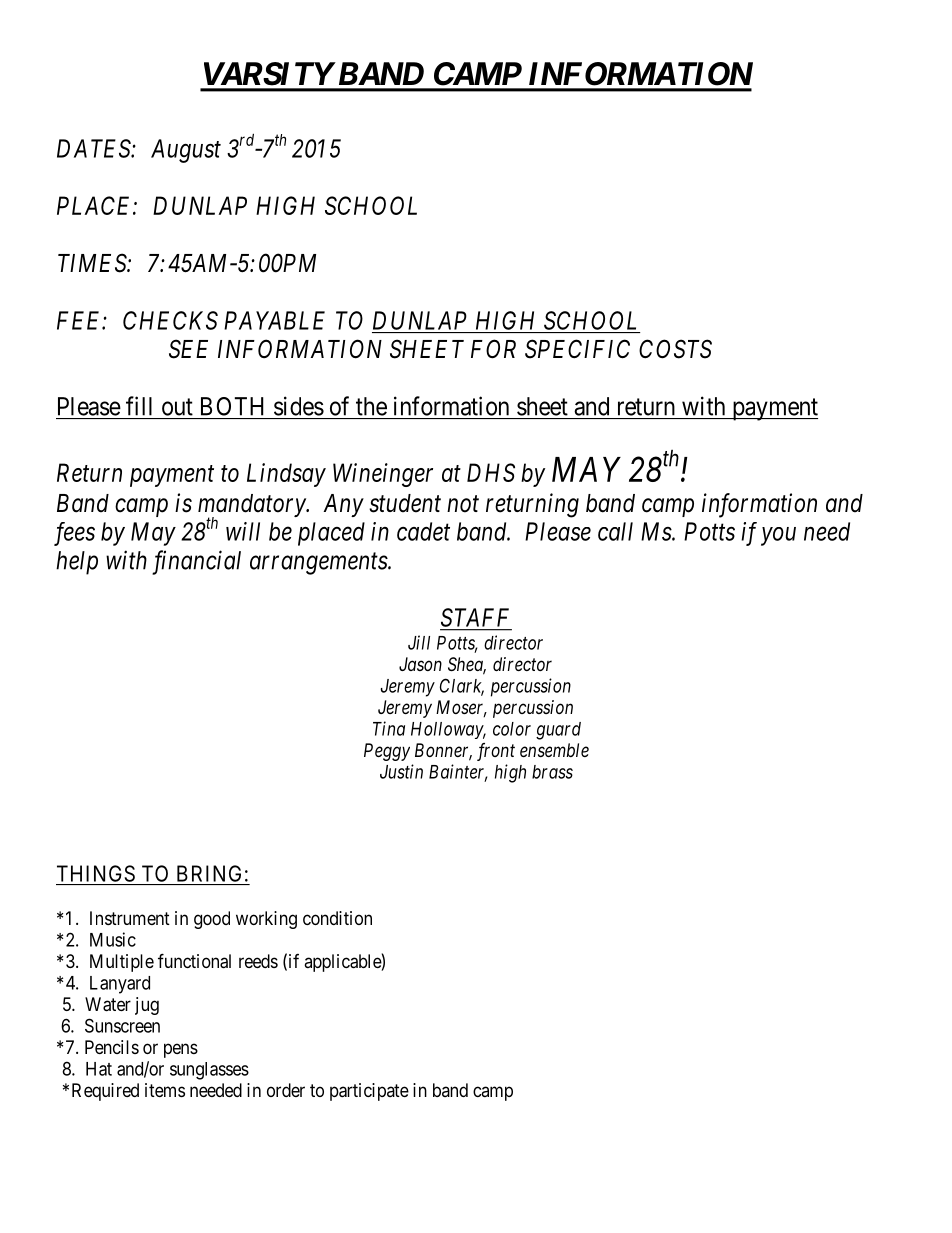 The image size is (952, 1233). I want to click on COSTS, so click(675, 349).
